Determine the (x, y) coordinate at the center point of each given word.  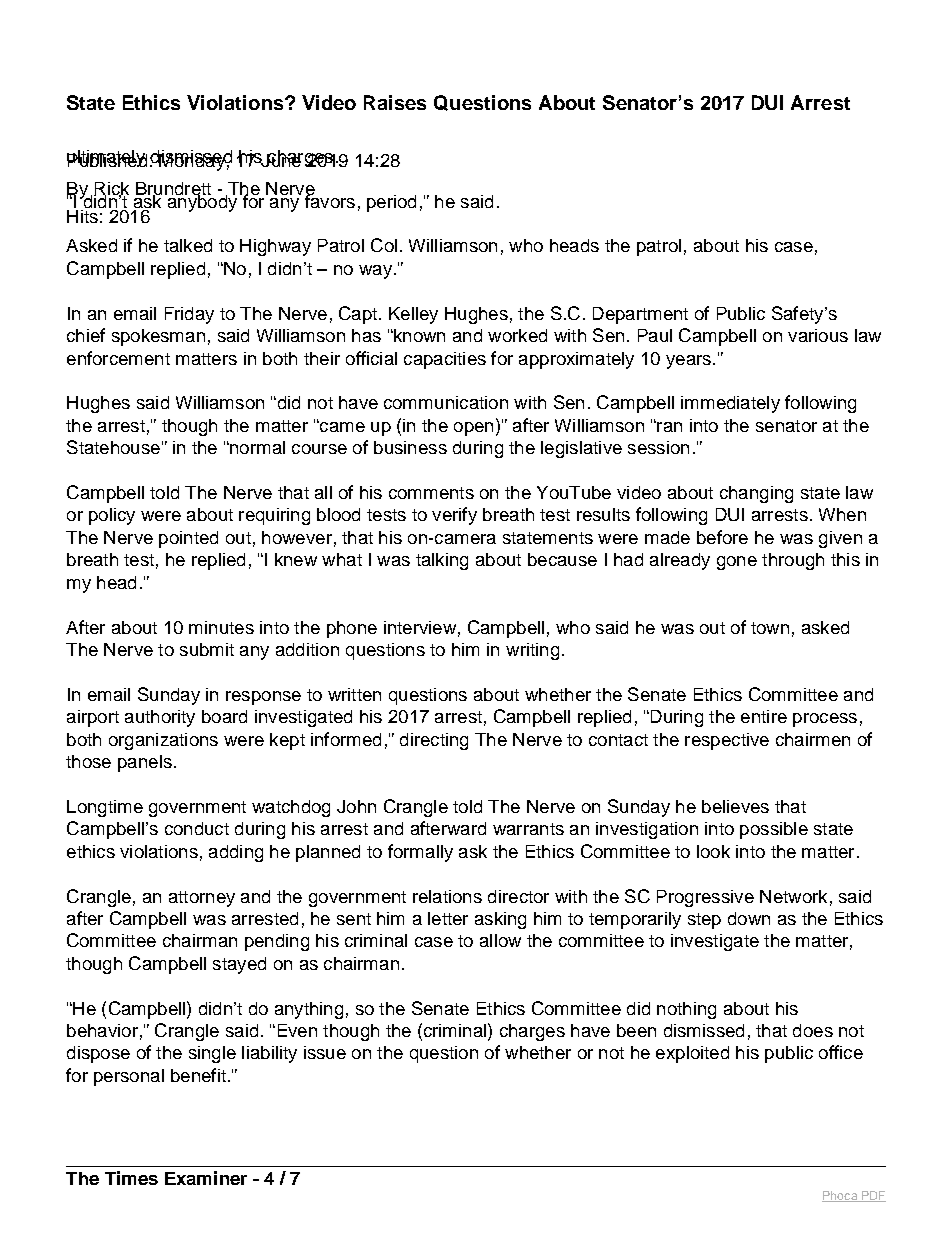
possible (774, 830)
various (818, 335)
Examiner (206, 1178)
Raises (395, 102)
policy (112, 516)
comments (431, 493)
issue (325, 1052)
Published (107, 159)
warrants (528, 829)
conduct (197, 828)
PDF (873, 1196)
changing (756, 494)
